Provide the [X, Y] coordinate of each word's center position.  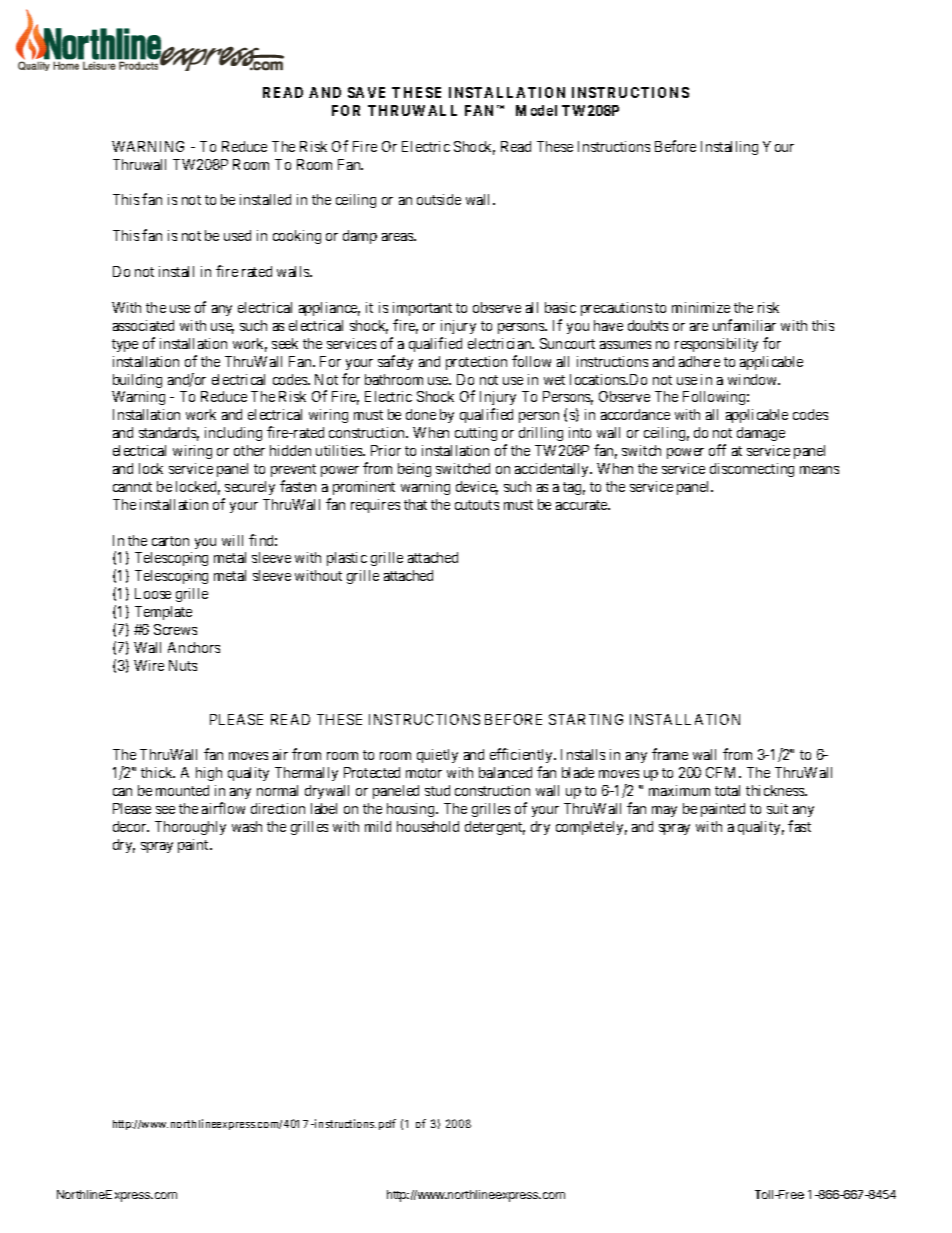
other [249, 450]
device [477, 488]
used [237, 235]
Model [536, 110]
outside [439, 199]
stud [437, 790]
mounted [182, 790]
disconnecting [752, 470]
